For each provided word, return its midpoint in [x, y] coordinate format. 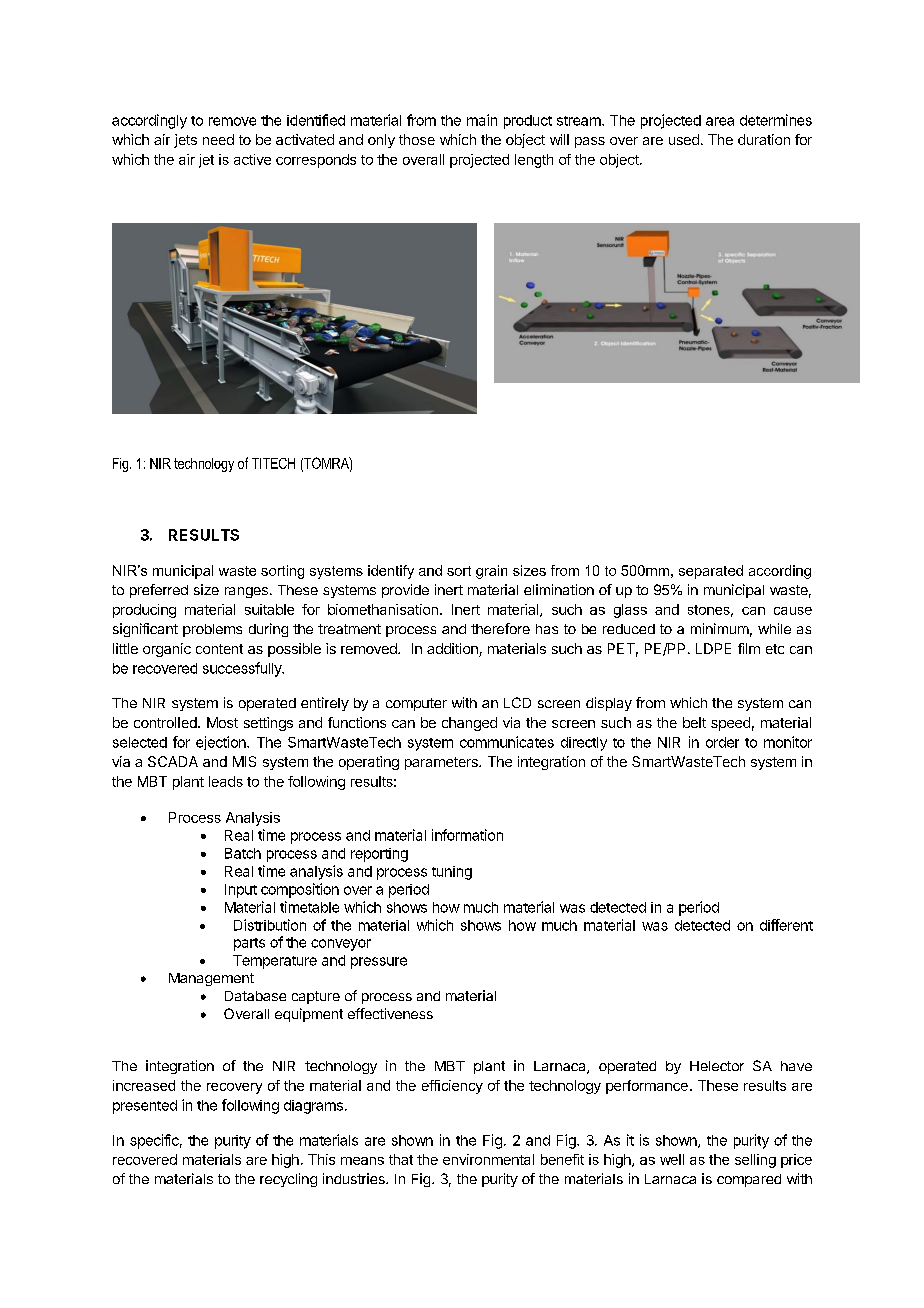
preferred [159, 591]
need [218, 139]
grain [491, 572]
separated [711, 572]
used [684, 139]
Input [241, 891]
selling [755, 1161]
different [786, 925]
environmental [488, 1159]
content [219, 649]
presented [145, 1107]
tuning [452, 873]
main [482, 120]
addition [453, 650]
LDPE [713, 648]
